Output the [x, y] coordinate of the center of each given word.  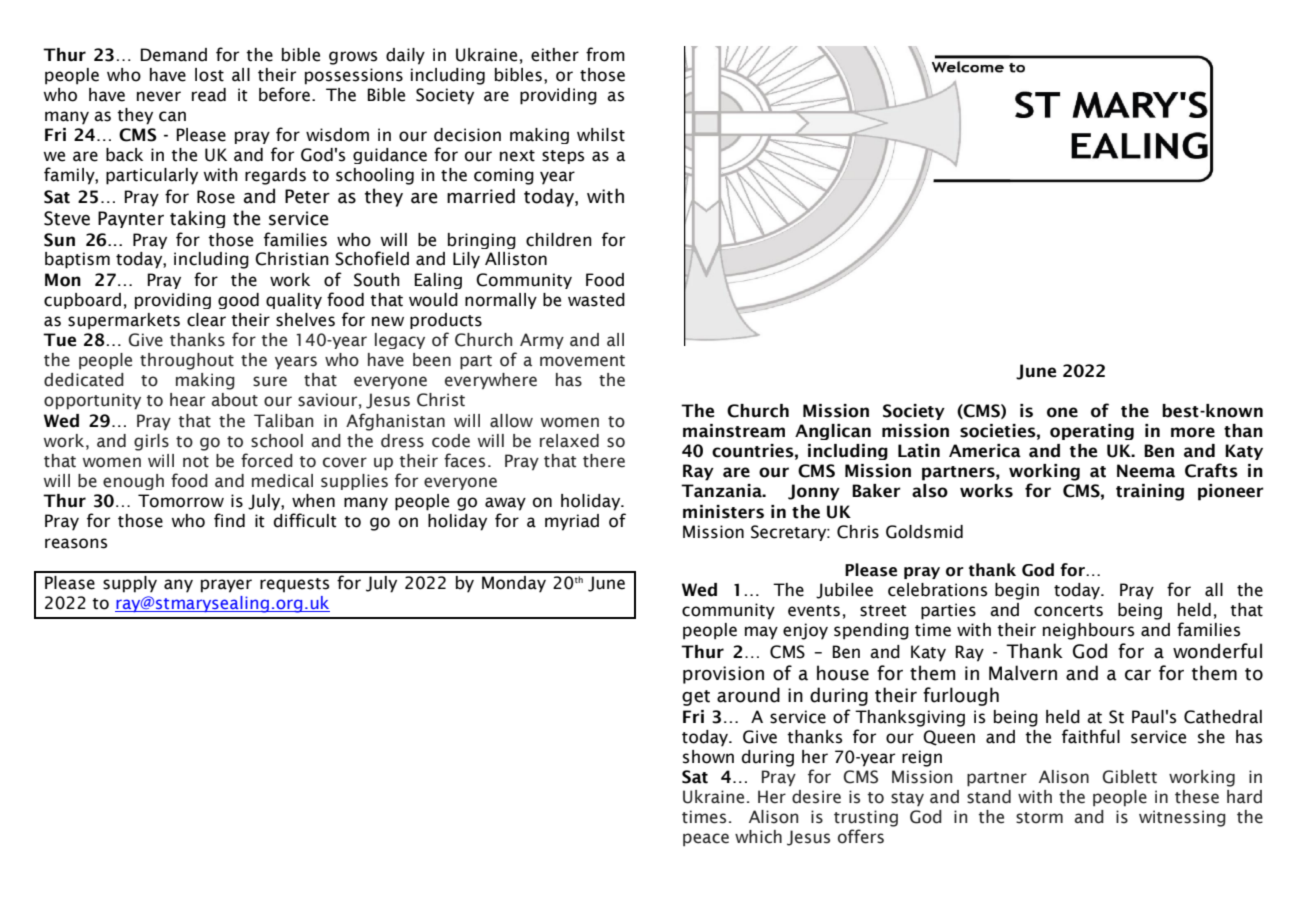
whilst [601, 135]
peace [706, 839]
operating [1092, 432]
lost [209, 75]
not [196, 462]
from [605, 54]
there [604, 461]
